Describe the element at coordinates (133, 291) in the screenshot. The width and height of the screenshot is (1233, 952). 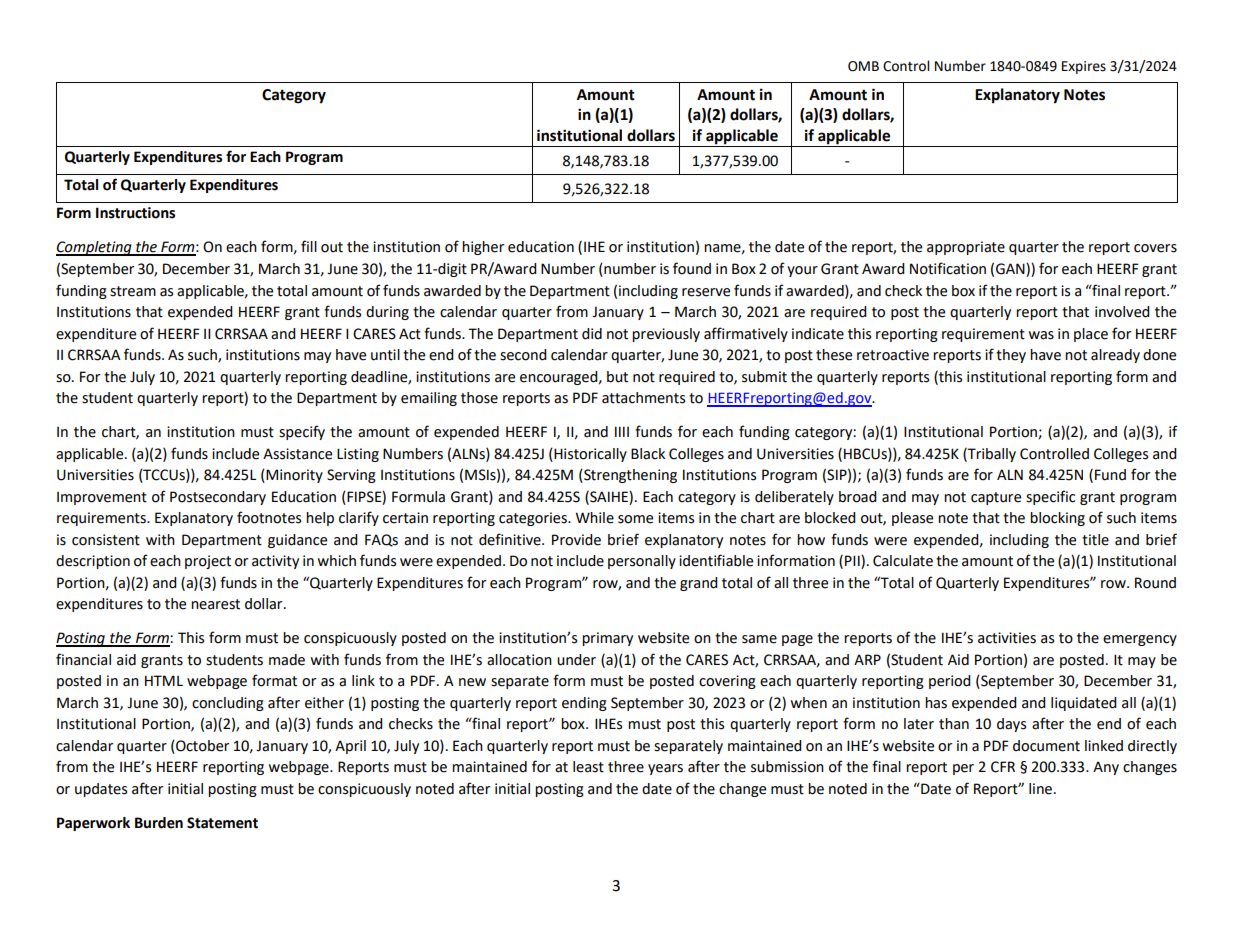
I see `stream` at that location.
